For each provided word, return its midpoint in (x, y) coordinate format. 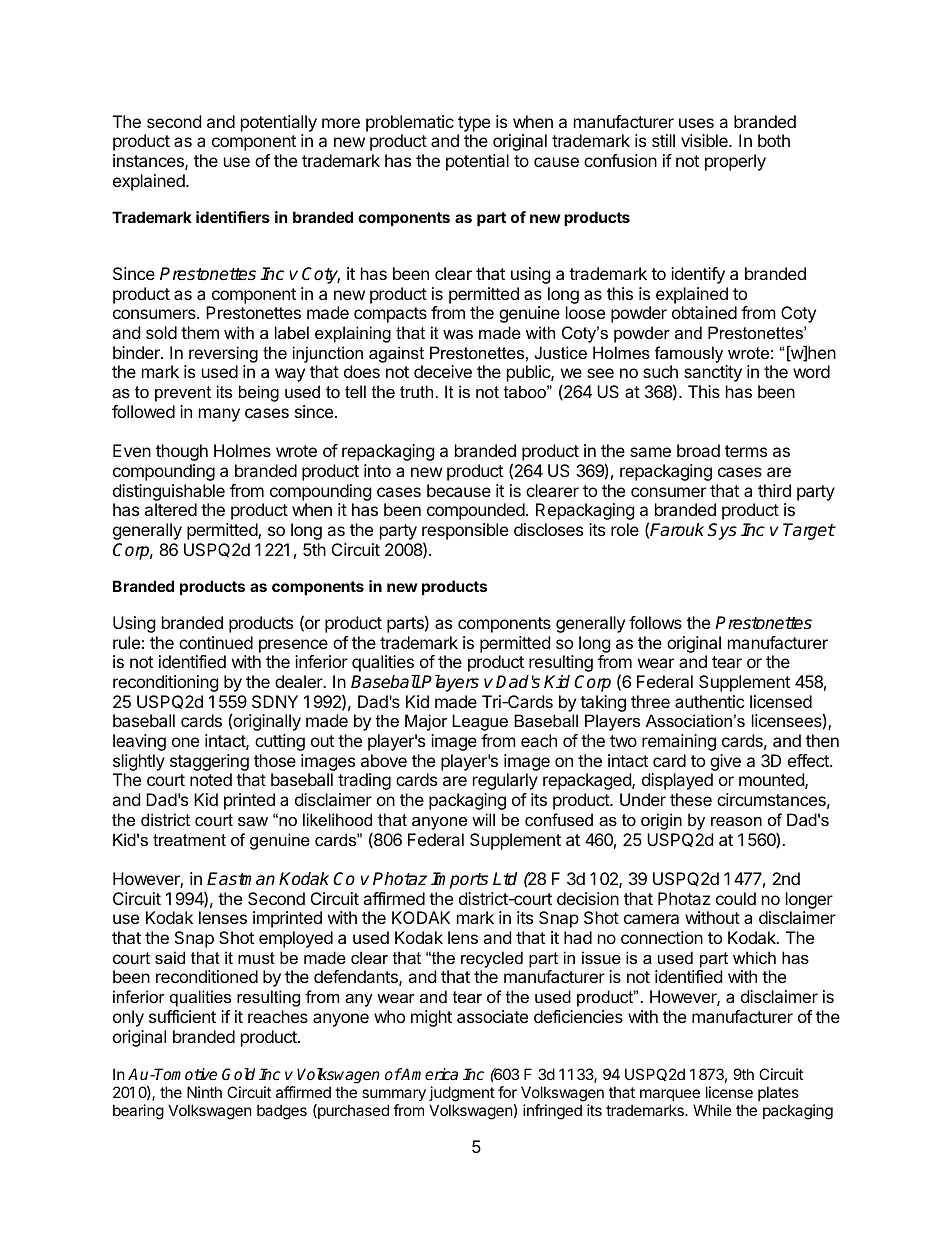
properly (735, 162)
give (725, 764)
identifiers (233, 217)
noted (211, 779)
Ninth (204, 1092)
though (182, 452)
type (474, 124)
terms (746, 451)
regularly (505, 781)
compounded (476, 511)
